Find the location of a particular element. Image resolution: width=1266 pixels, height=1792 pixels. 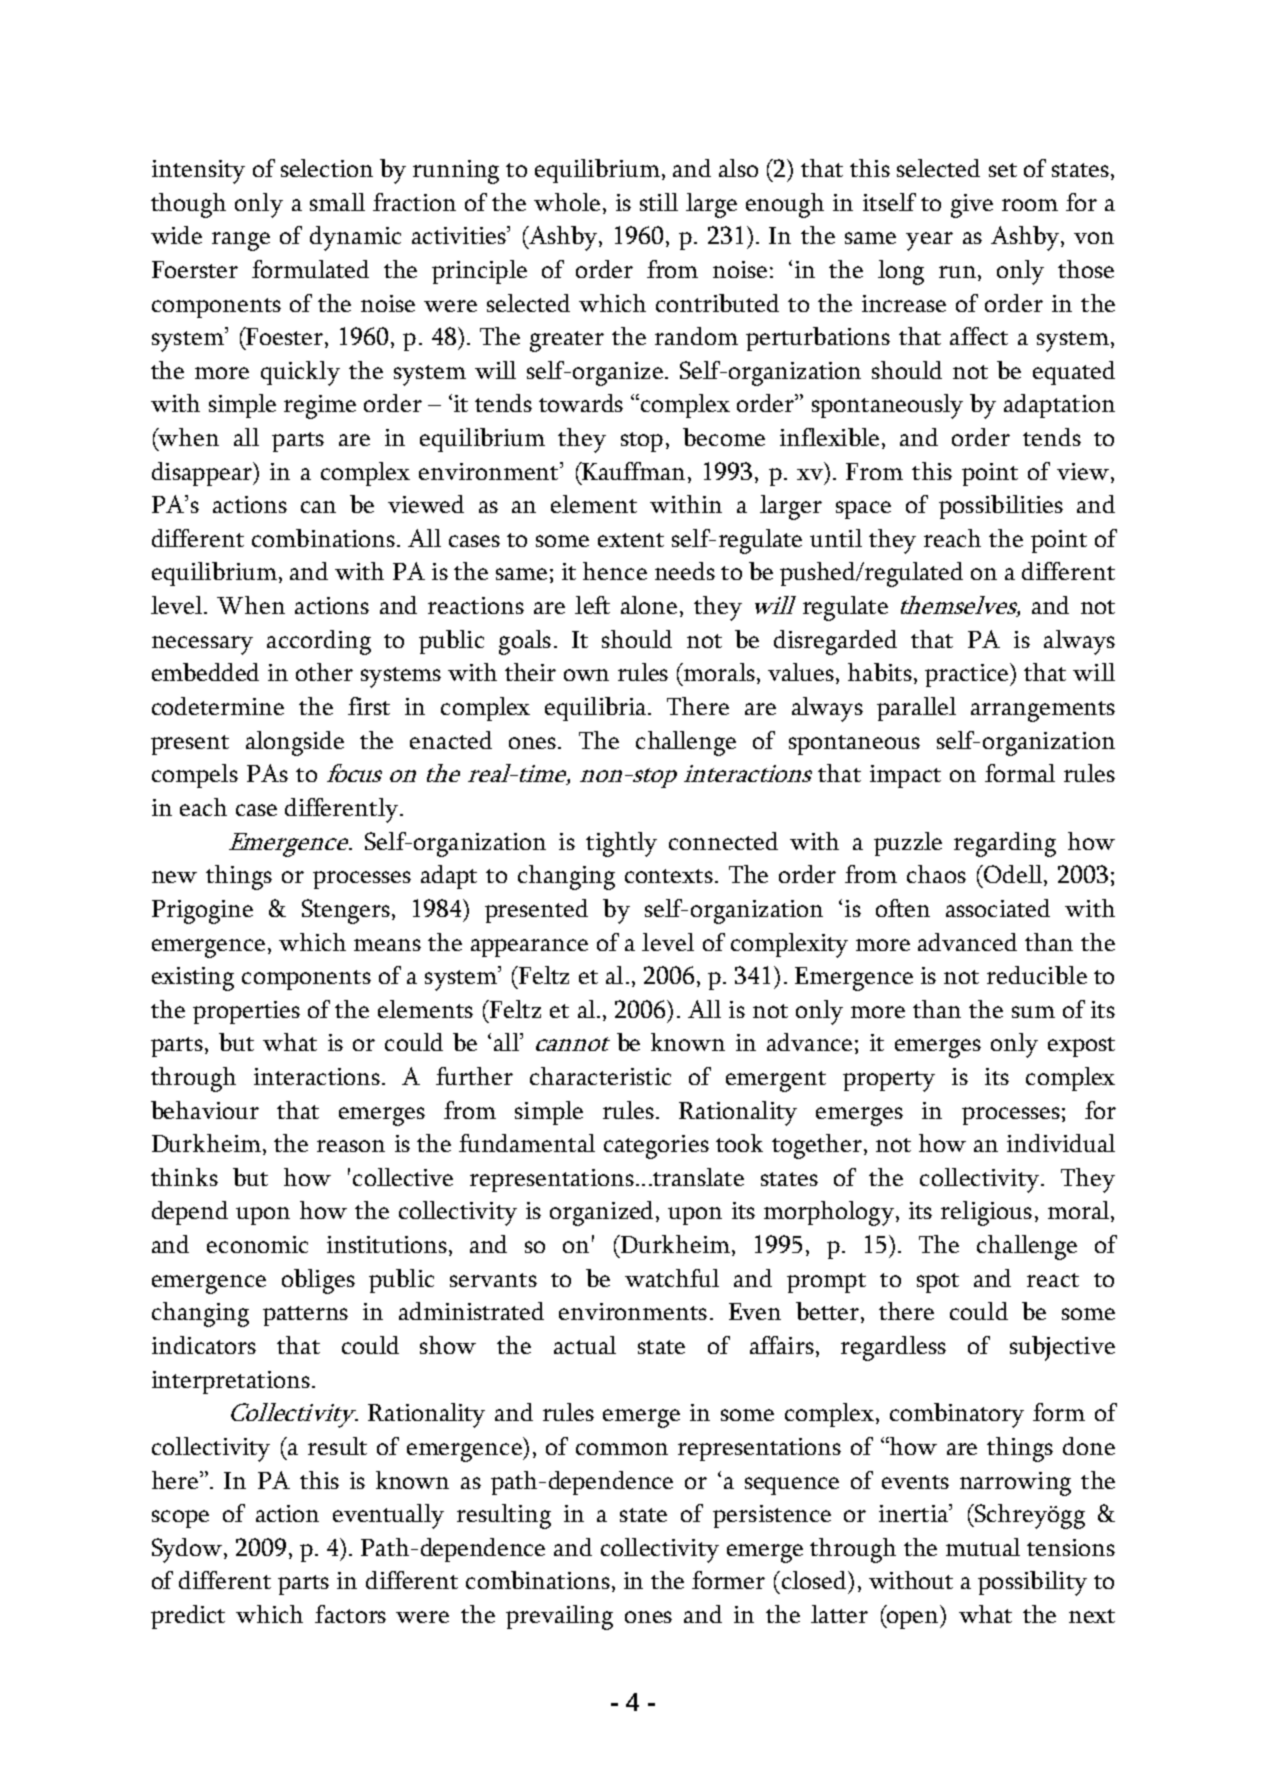

give is located at coordinates (972, 206).
